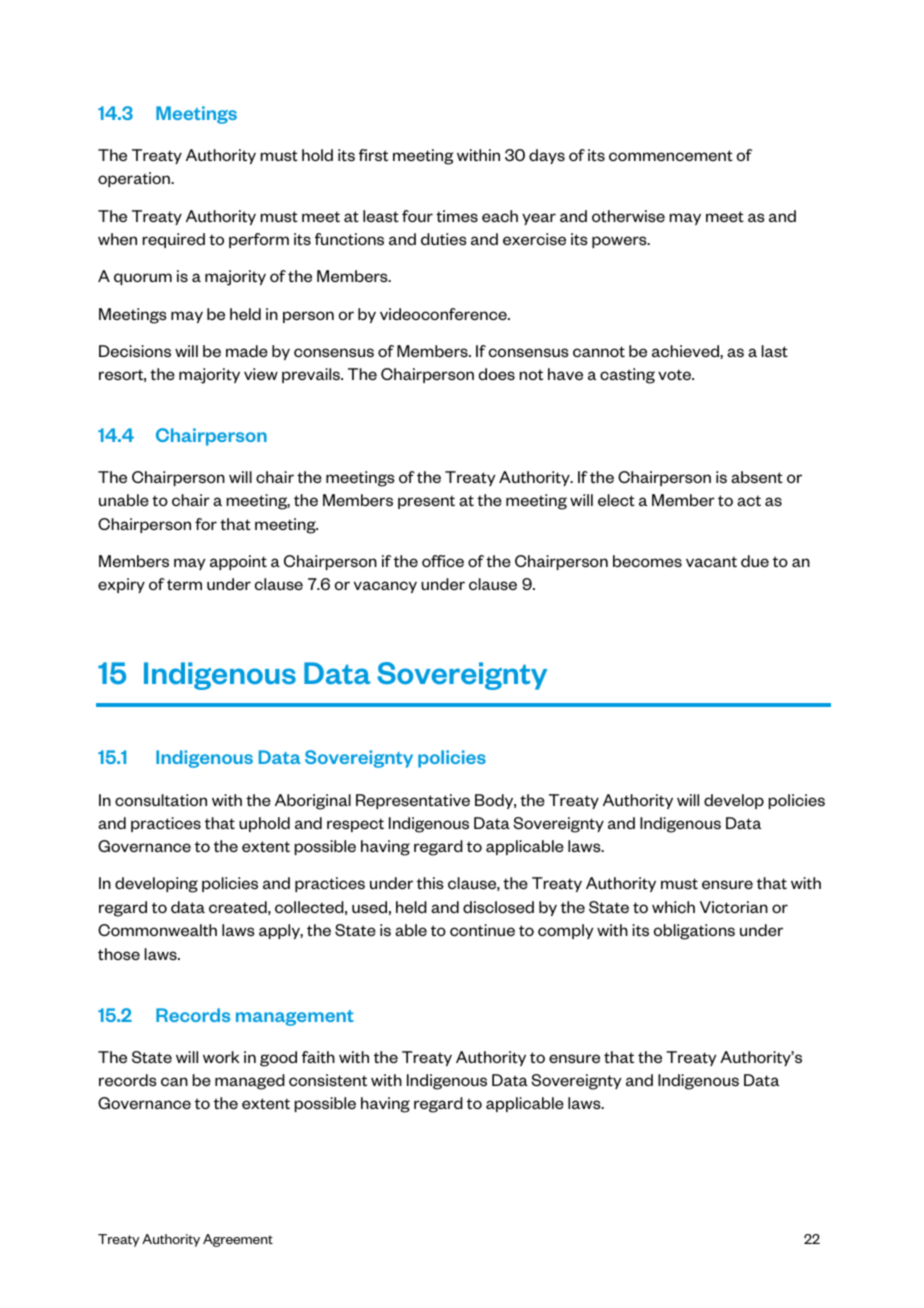 This screenshot has width=924, height=1308. Describe the element at coordinates (694, 932) in the screenshot. I see `obligations` at that location.
